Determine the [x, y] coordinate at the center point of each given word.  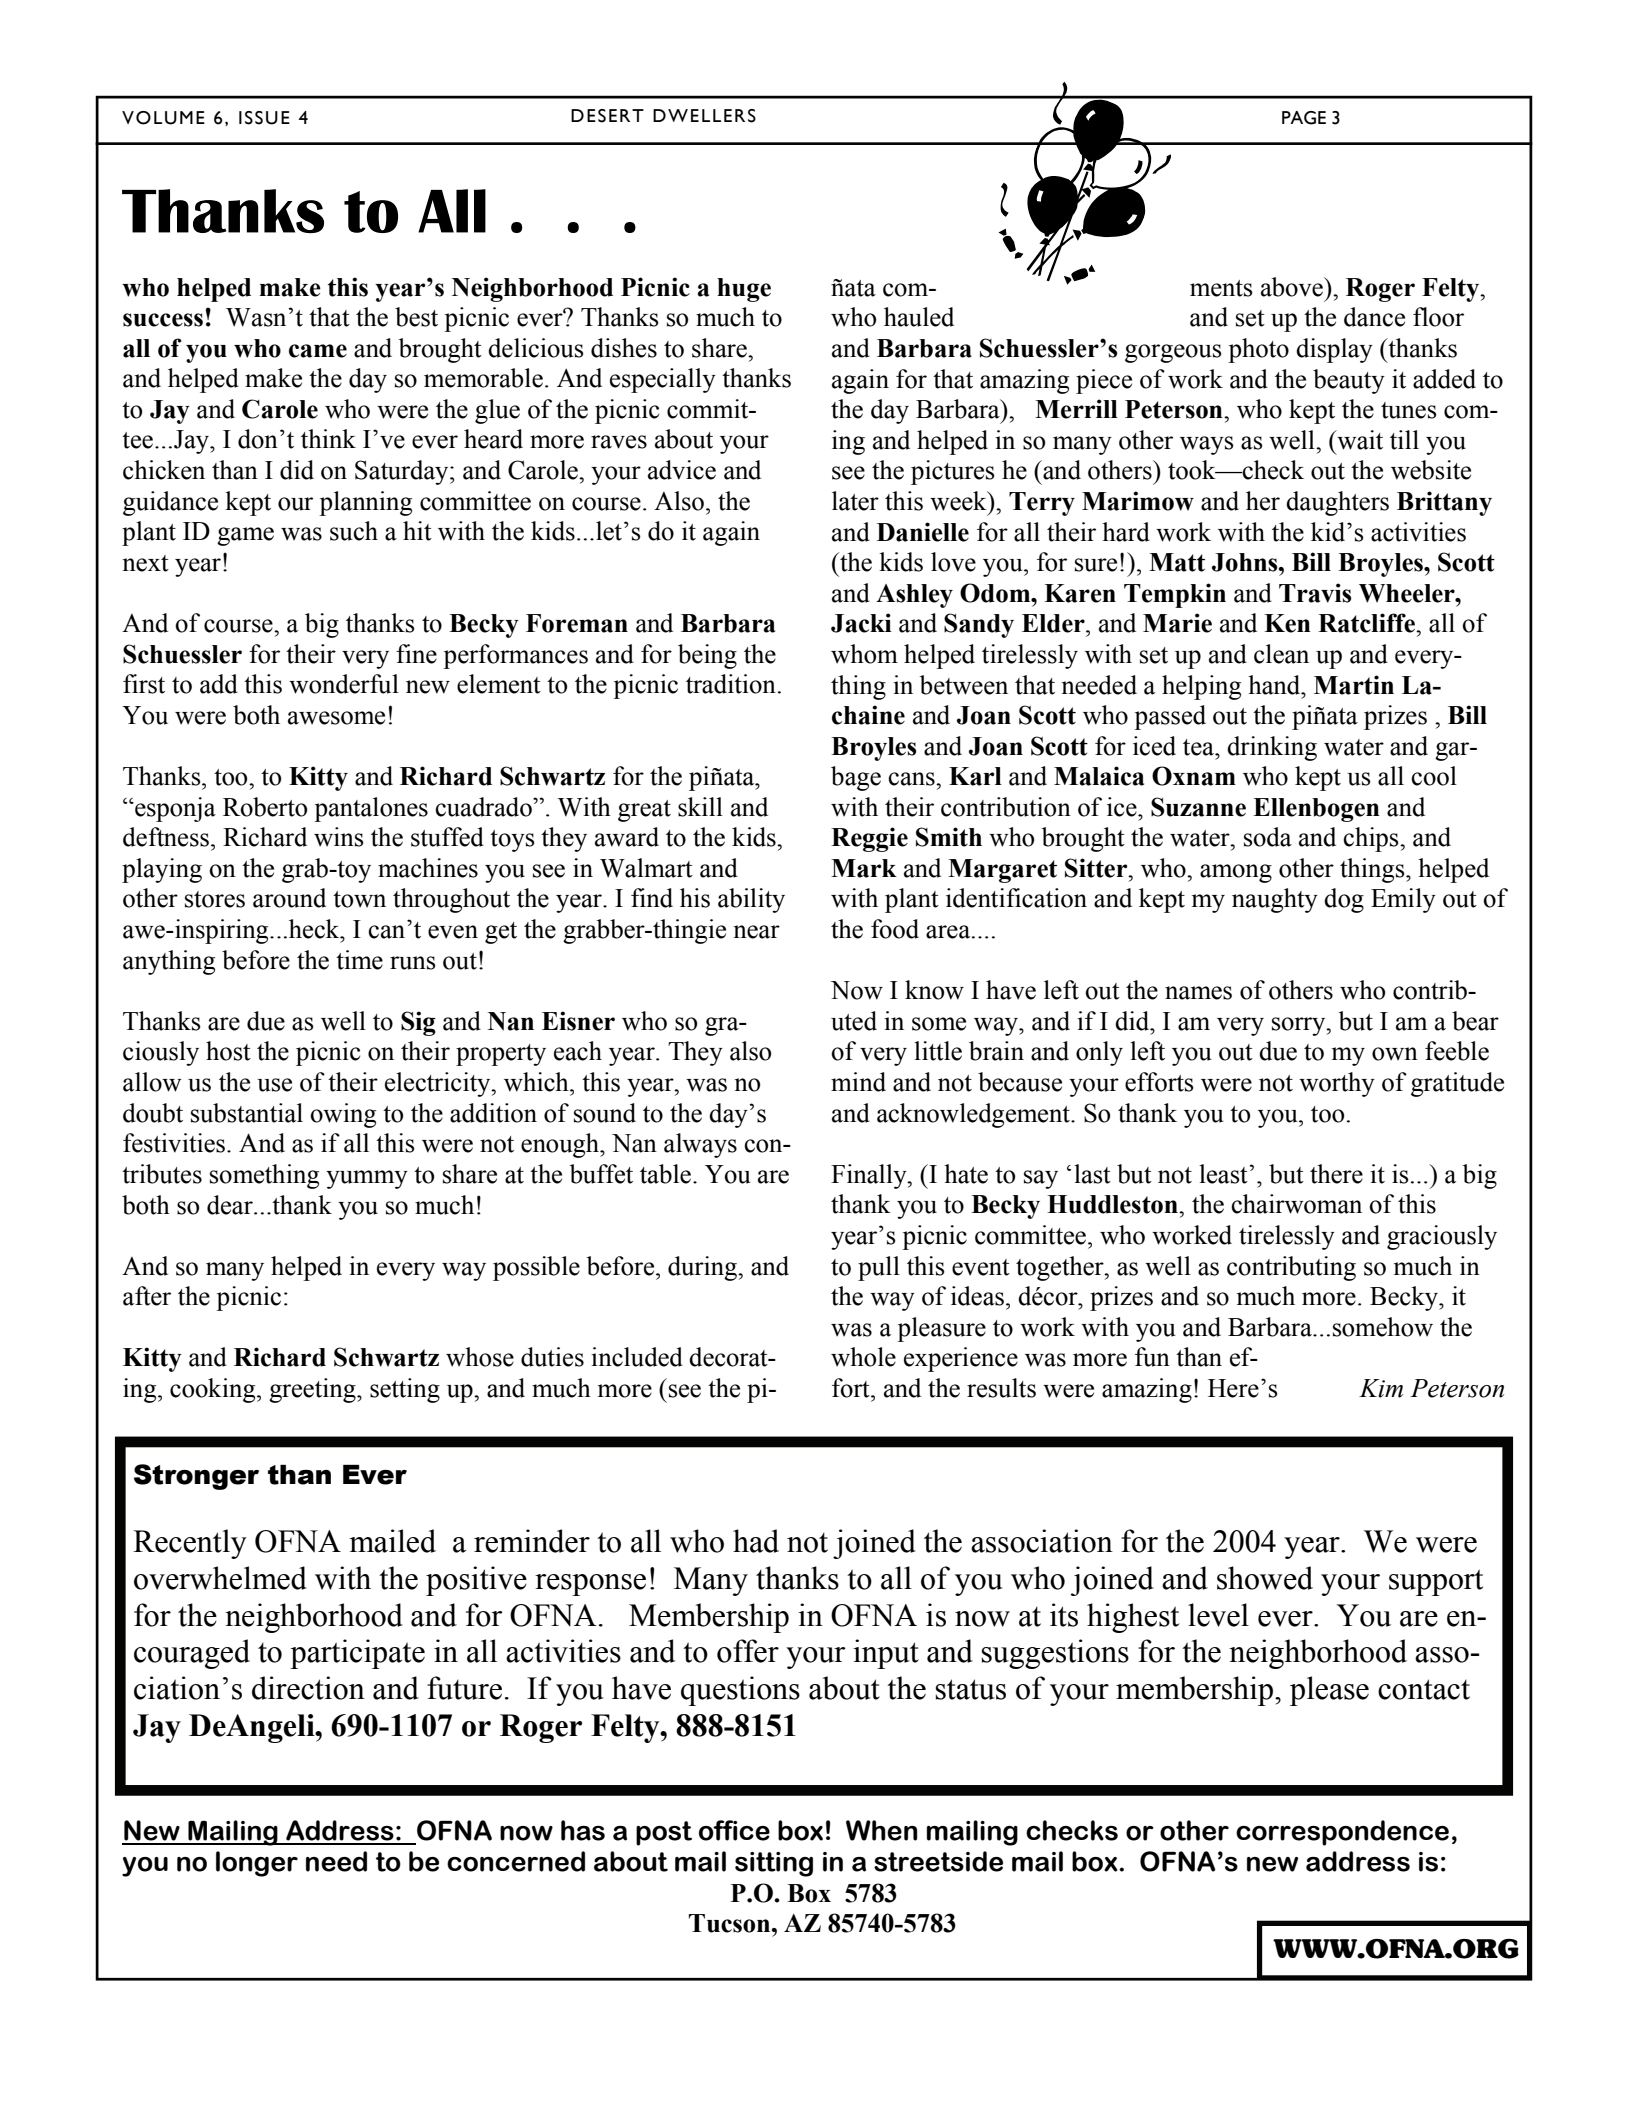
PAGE [1304, 118]
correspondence [1342, 1833]
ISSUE [264, 118]
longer [257, 1864]
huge [744, 290]
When [881, 1830]
